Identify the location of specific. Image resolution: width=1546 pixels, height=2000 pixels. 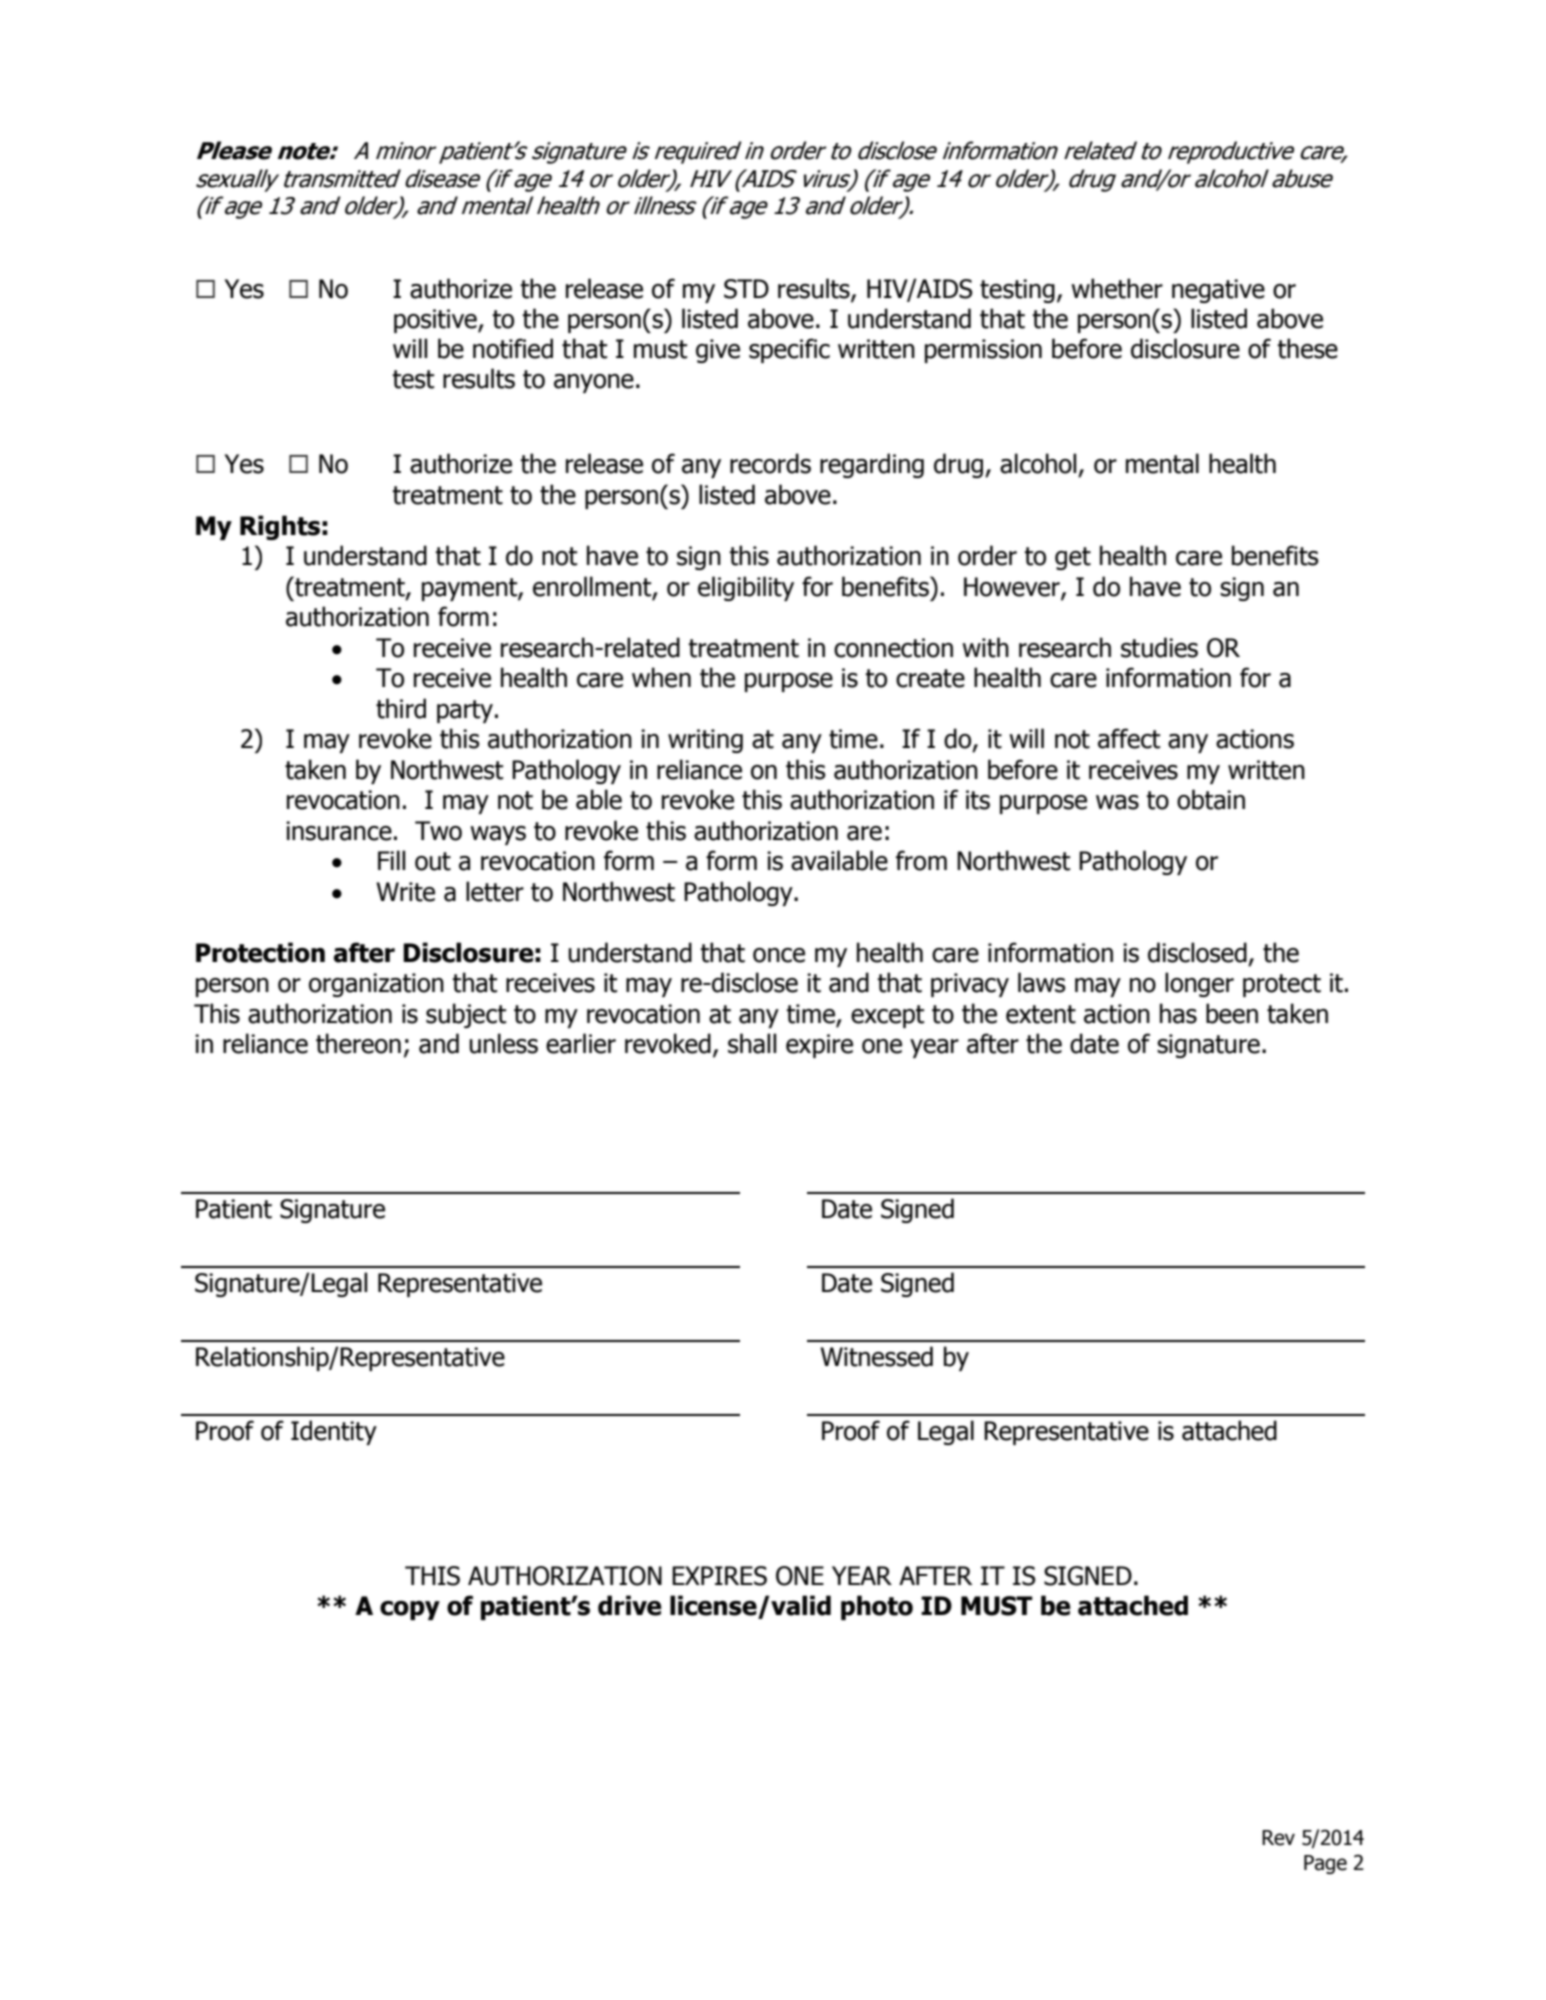
(789, 350).
